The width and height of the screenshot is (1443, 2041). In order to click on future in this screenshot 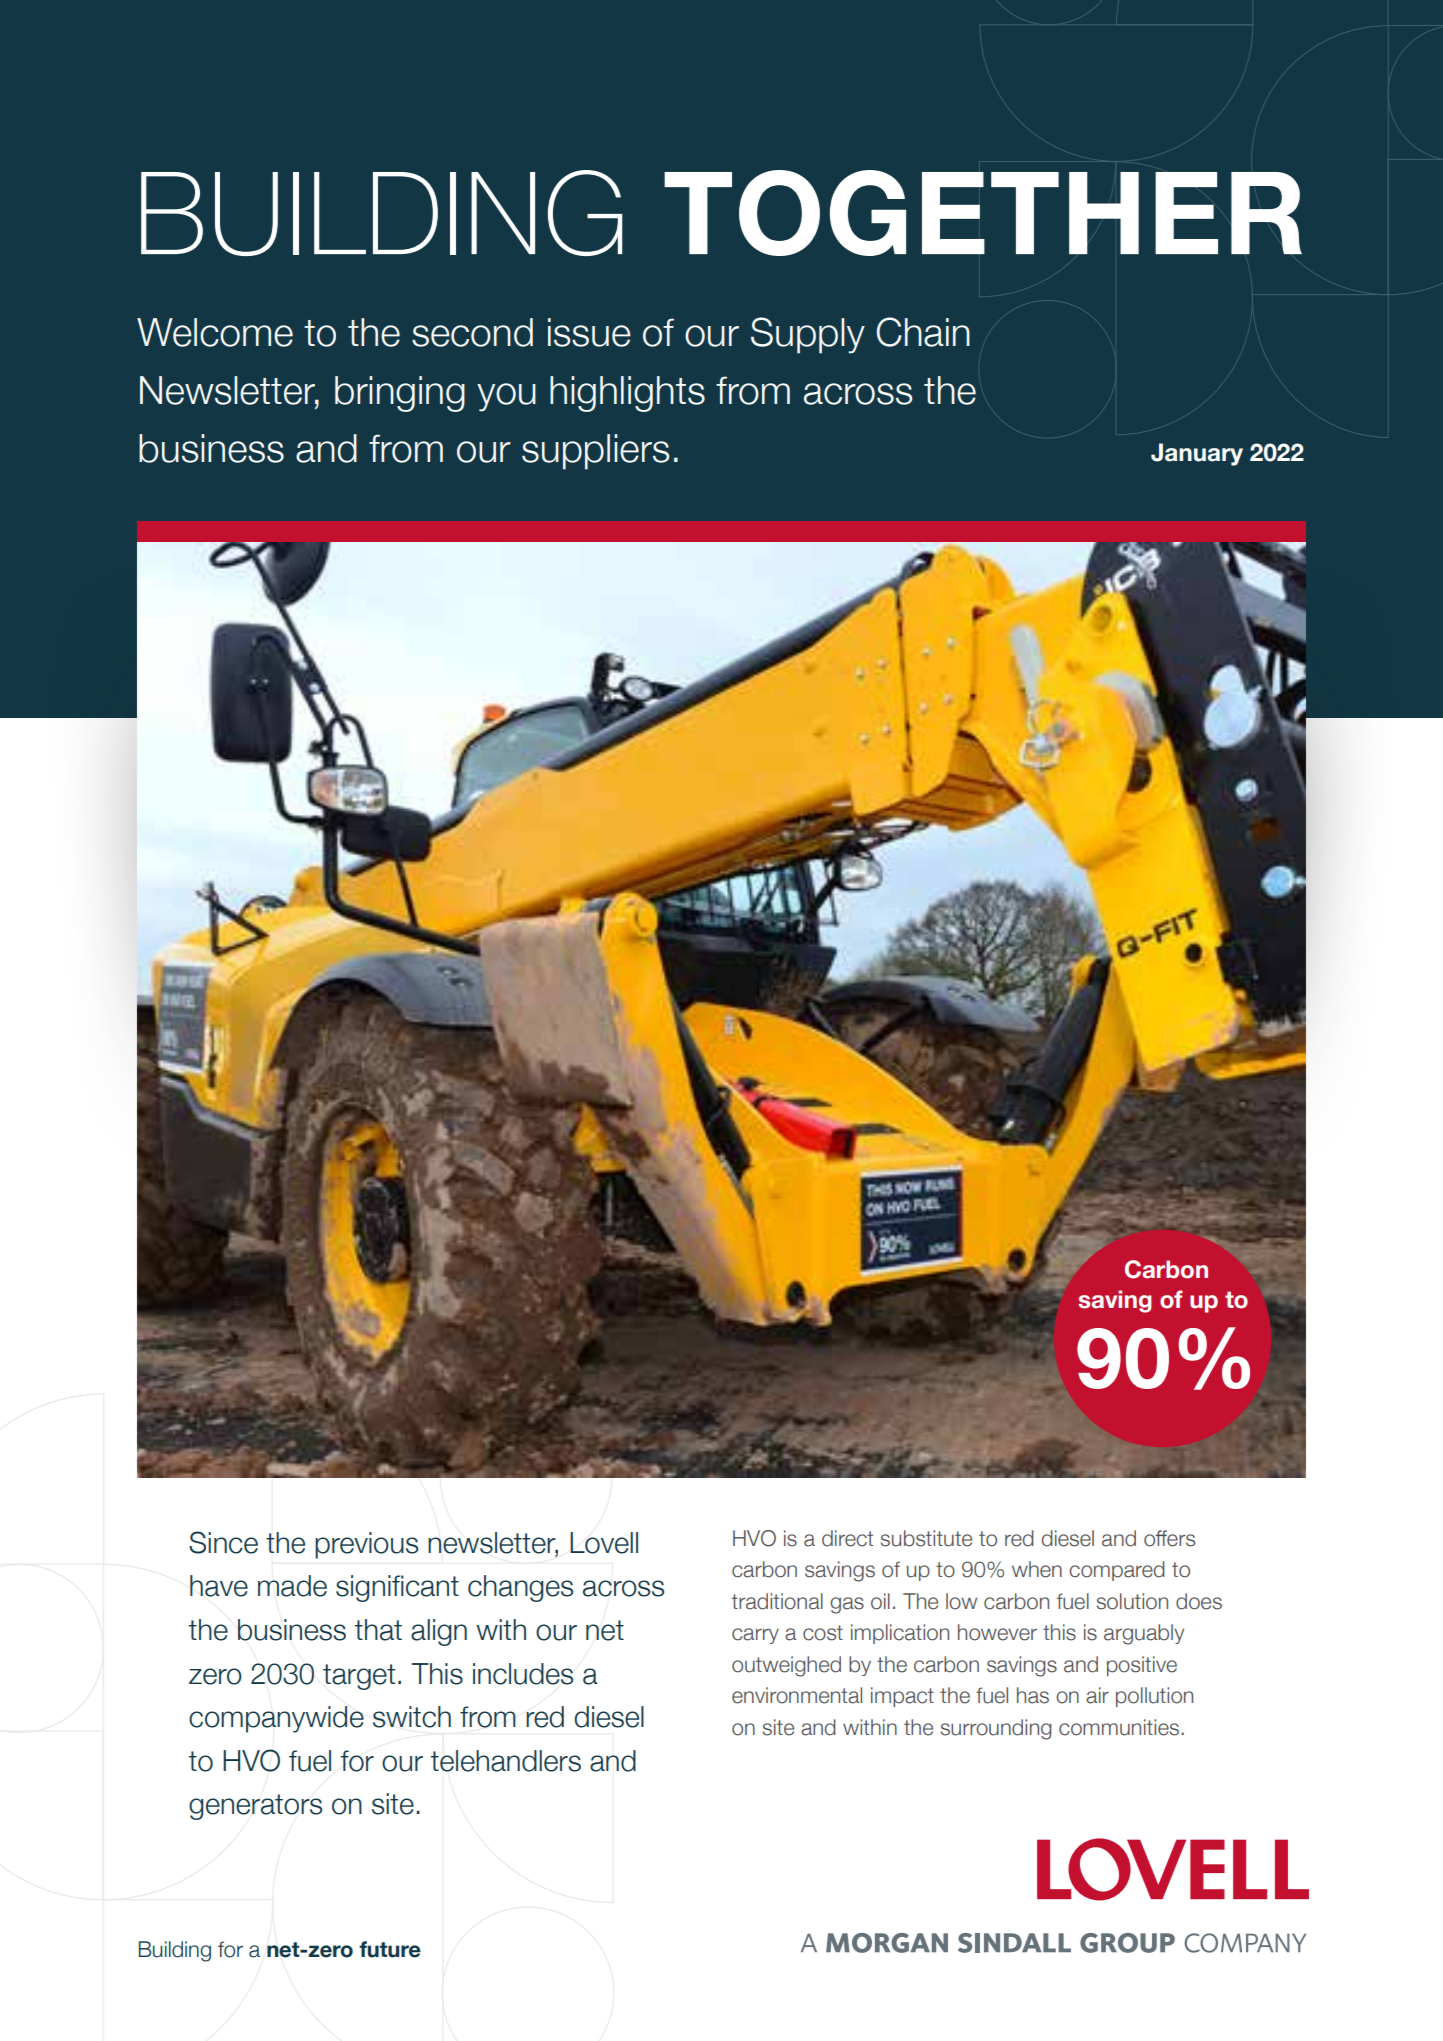, I will do `click(390, 1949)`.
